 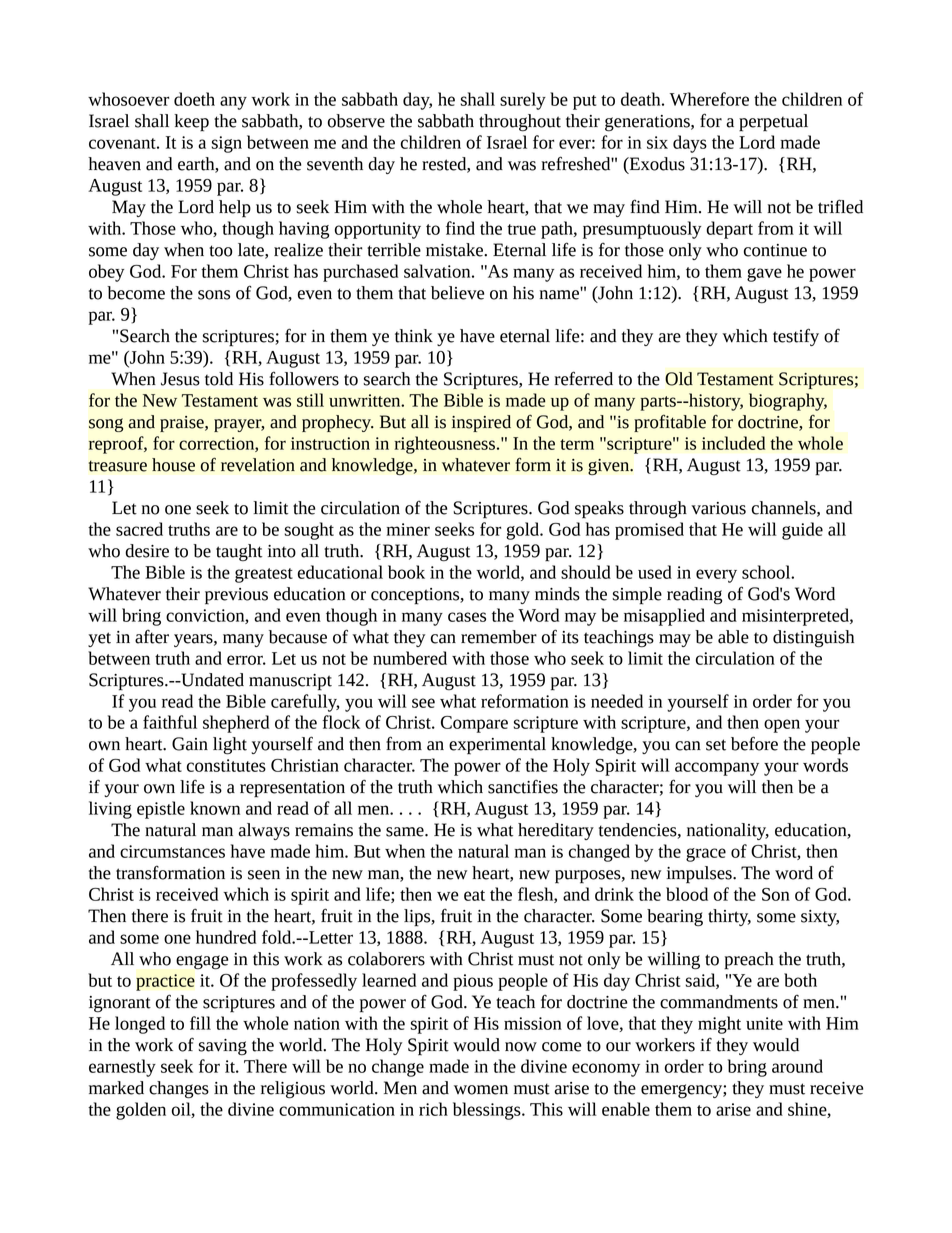 What do you see at coordinates (406, 832) in the image?
I see `same` at bounding box center [406, 832].
